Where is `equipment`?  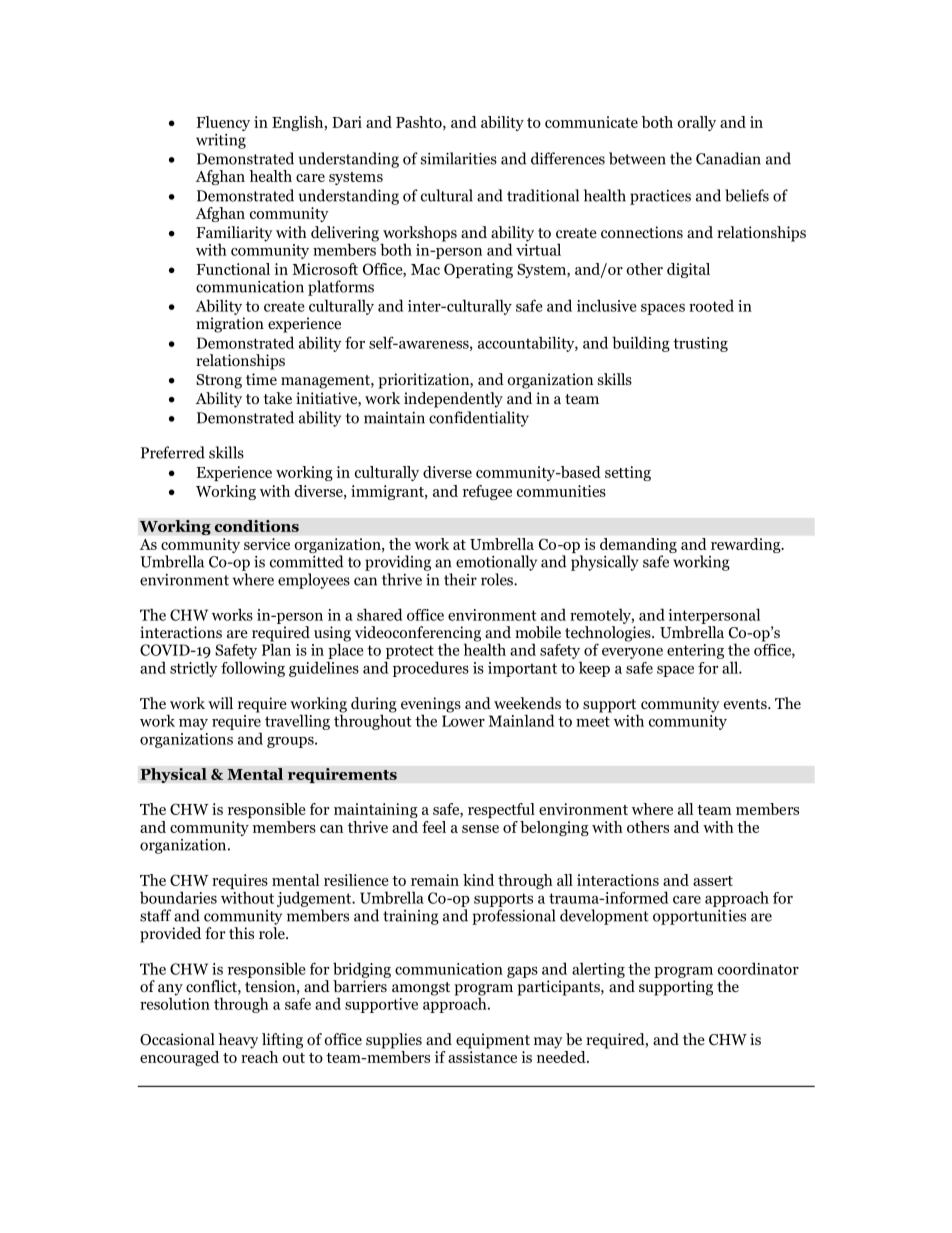 equipment is located at coordinates (493, 1041).
